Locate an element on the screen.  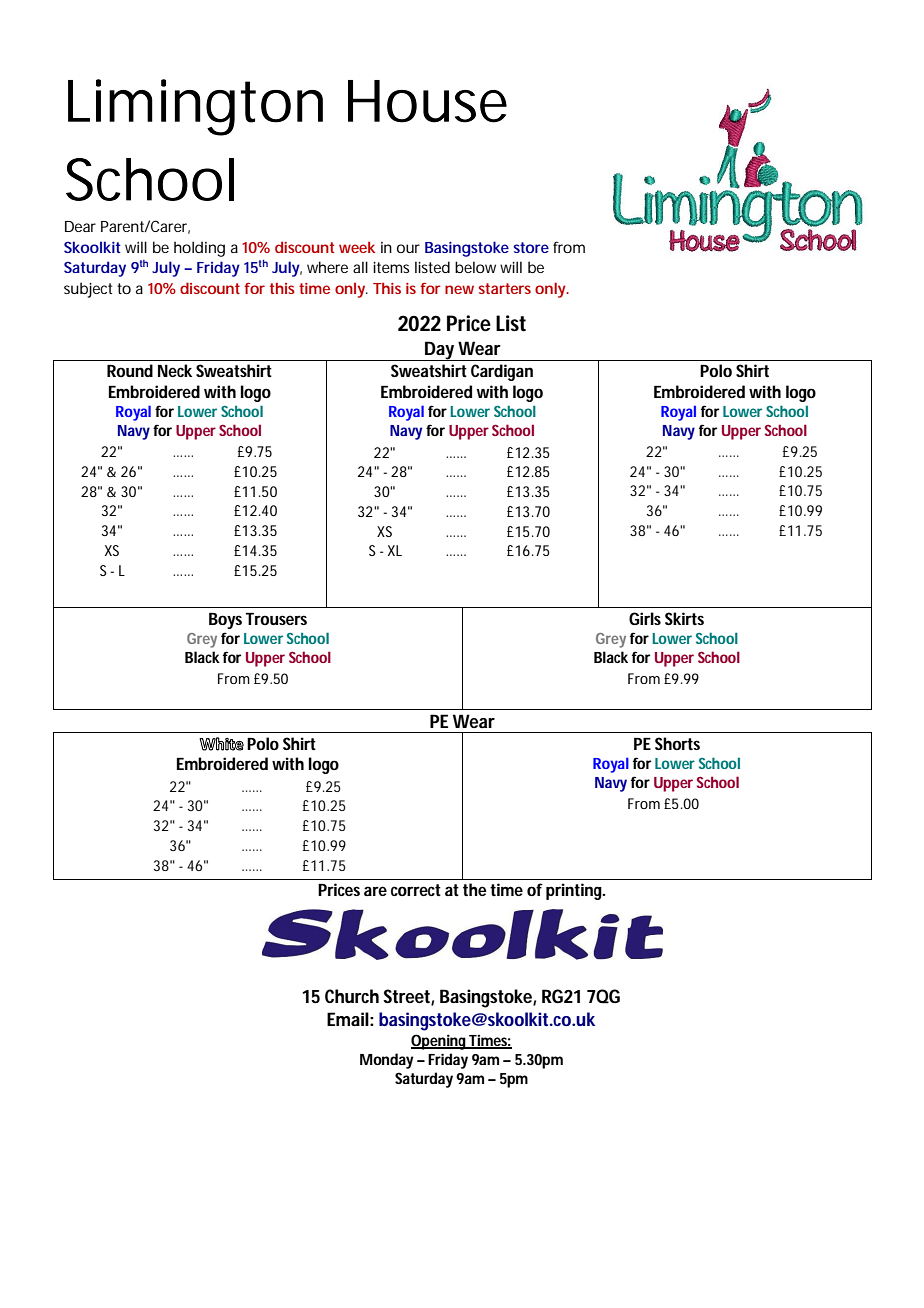
correct is located at coordinates (416, 890).
